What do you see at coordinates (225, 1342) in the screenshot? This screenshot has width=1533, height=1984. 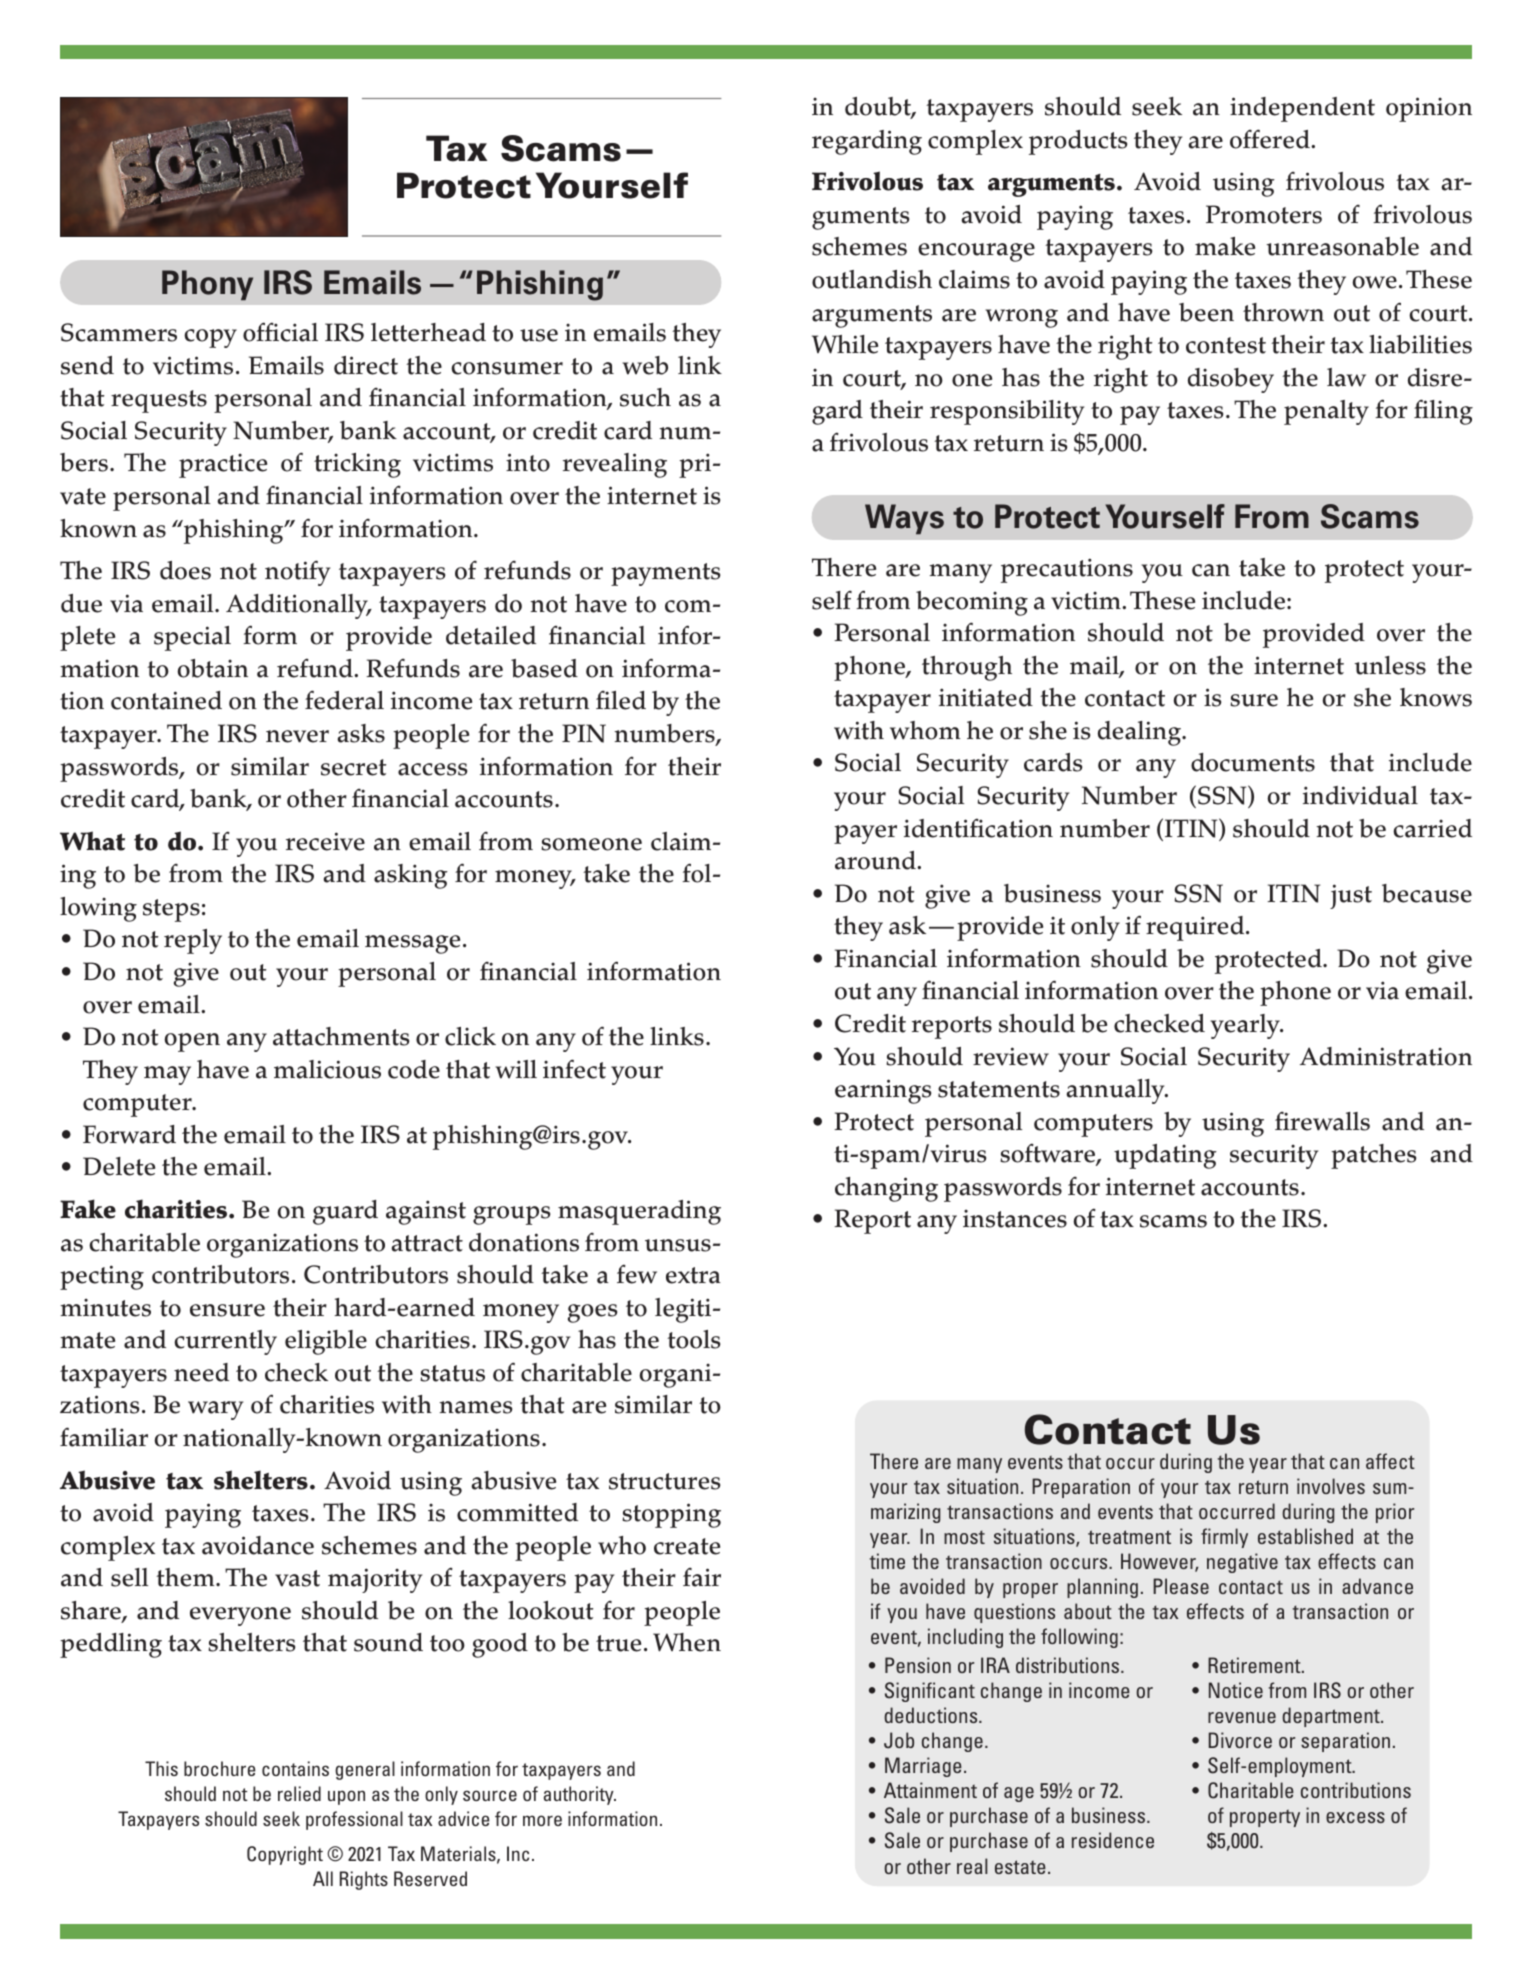 I see `currently` at bounding box center [225, 1342].
